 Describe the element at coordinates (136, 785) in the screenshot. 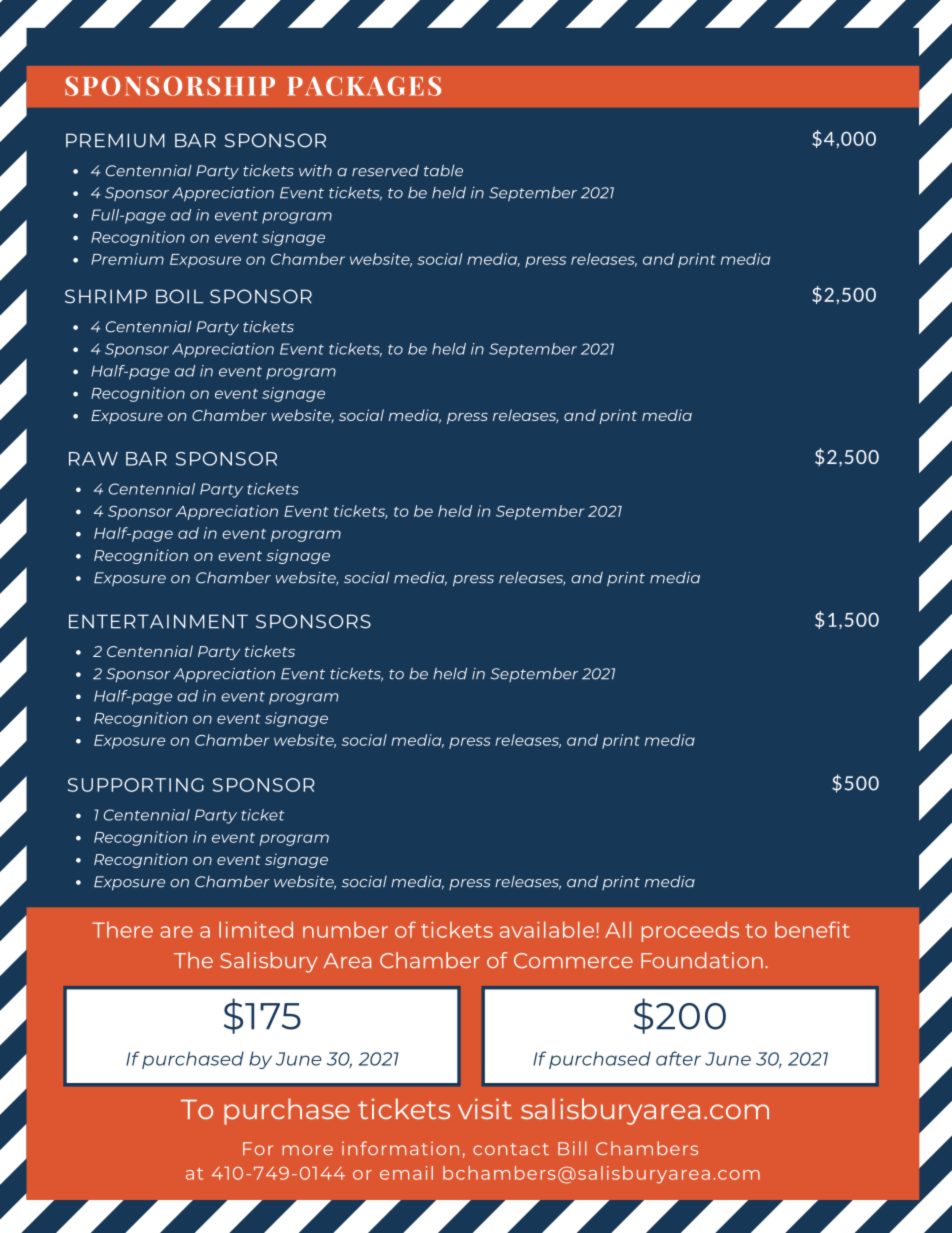

I see `SUPPORTING` at that location.
